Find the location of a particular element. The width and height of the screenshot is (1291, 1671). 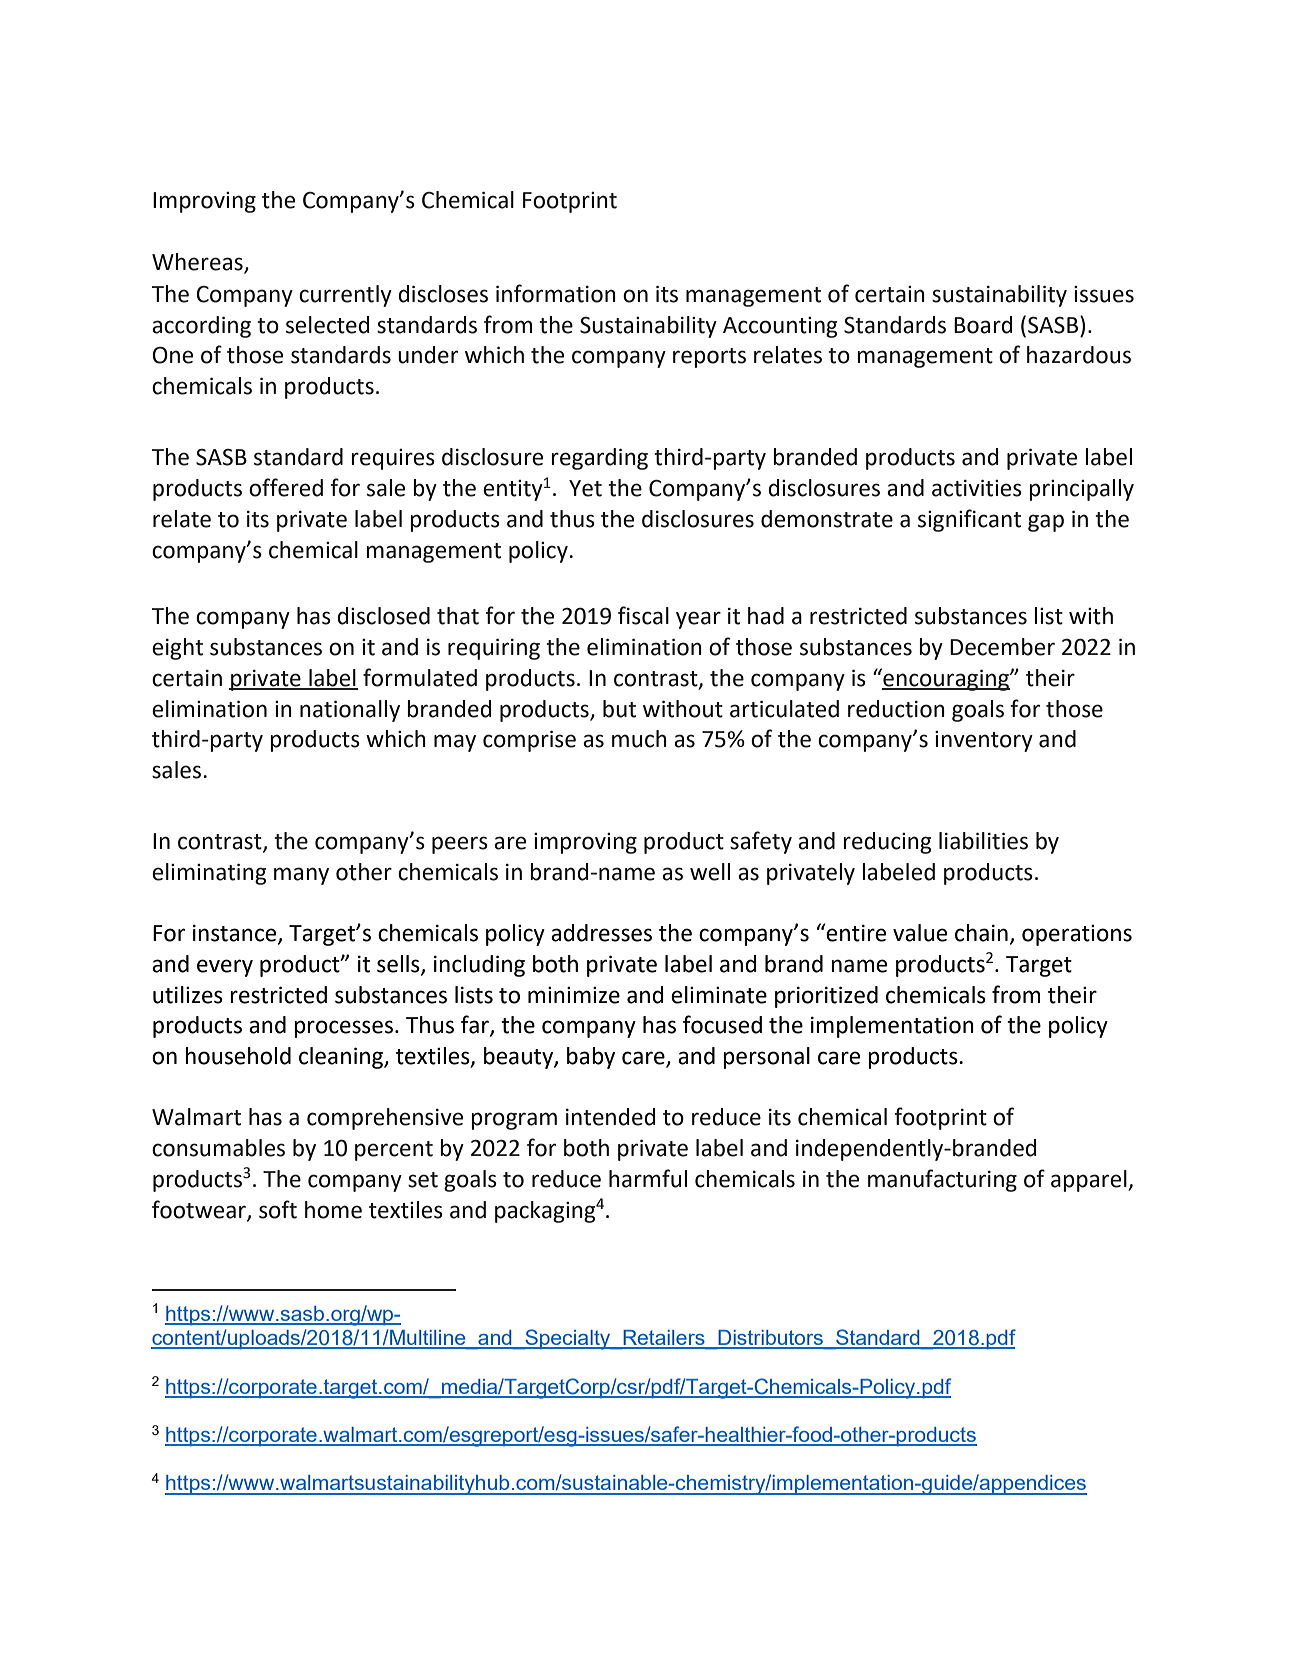

inventory is located at coordinates (984, 741).
